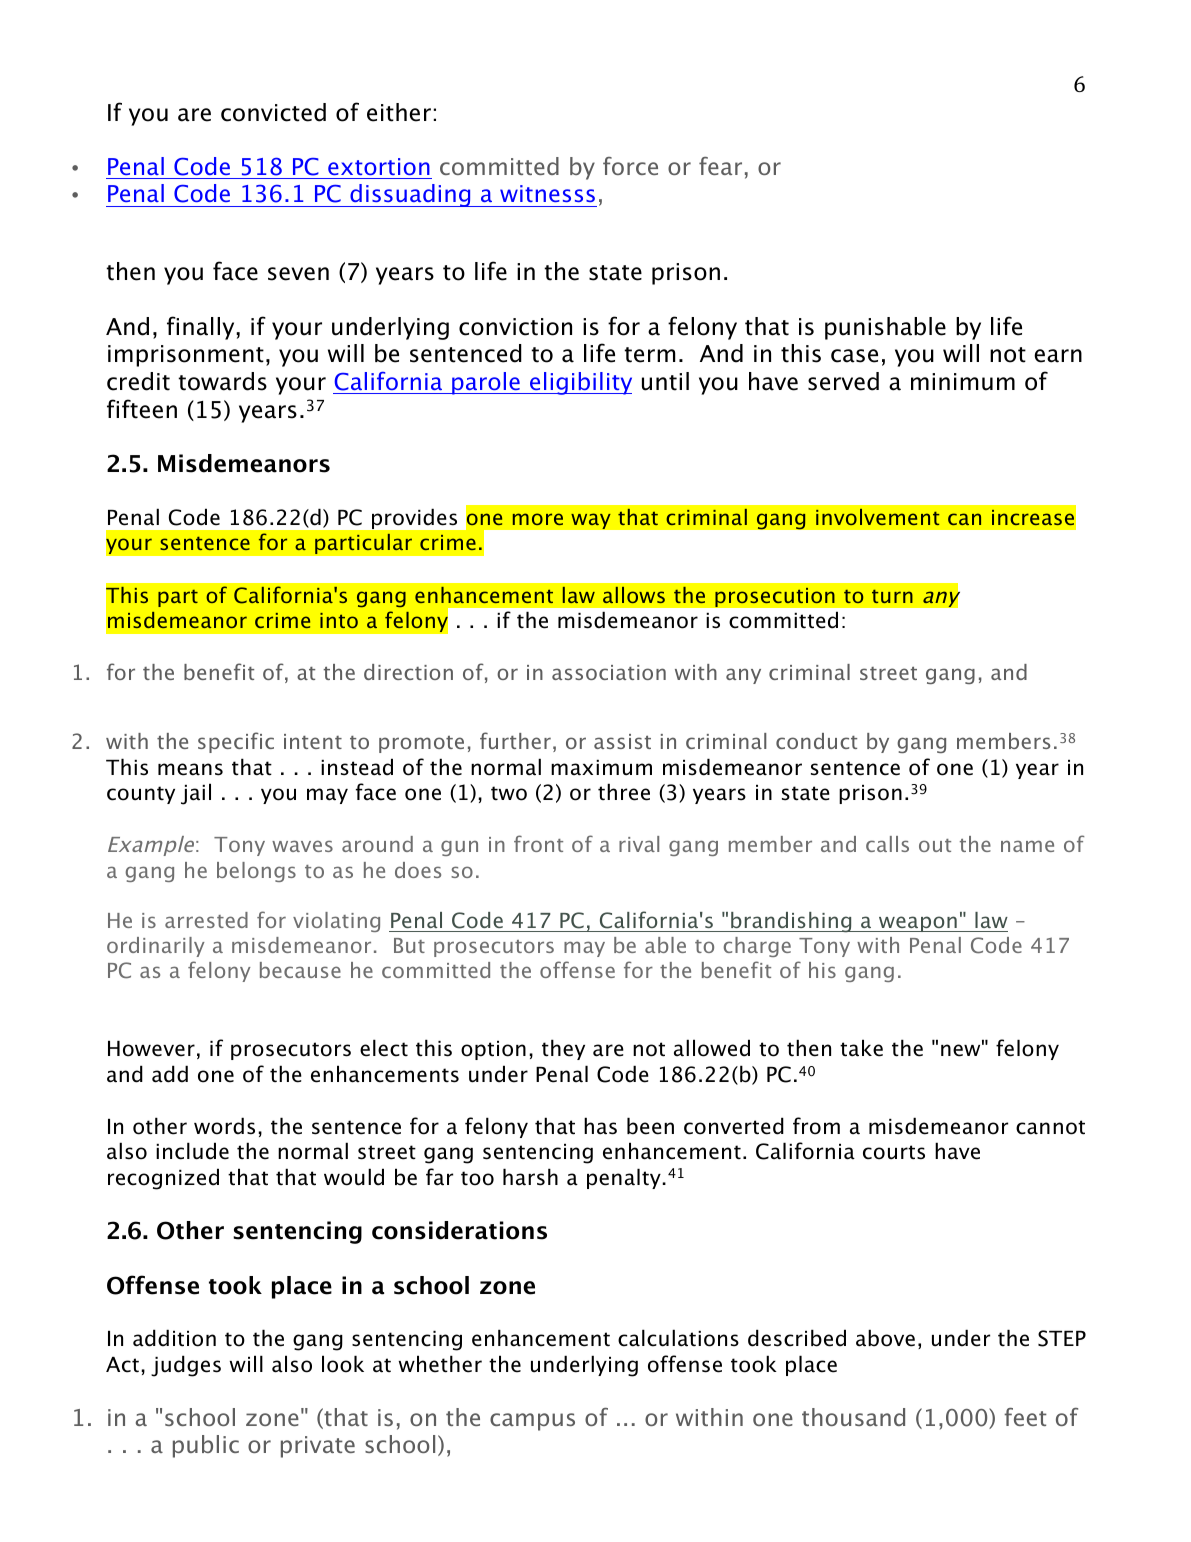 The image size is (1191, 1542). Describe the element at coordinates (196, 794) in the image. I see `jail` at that location.
